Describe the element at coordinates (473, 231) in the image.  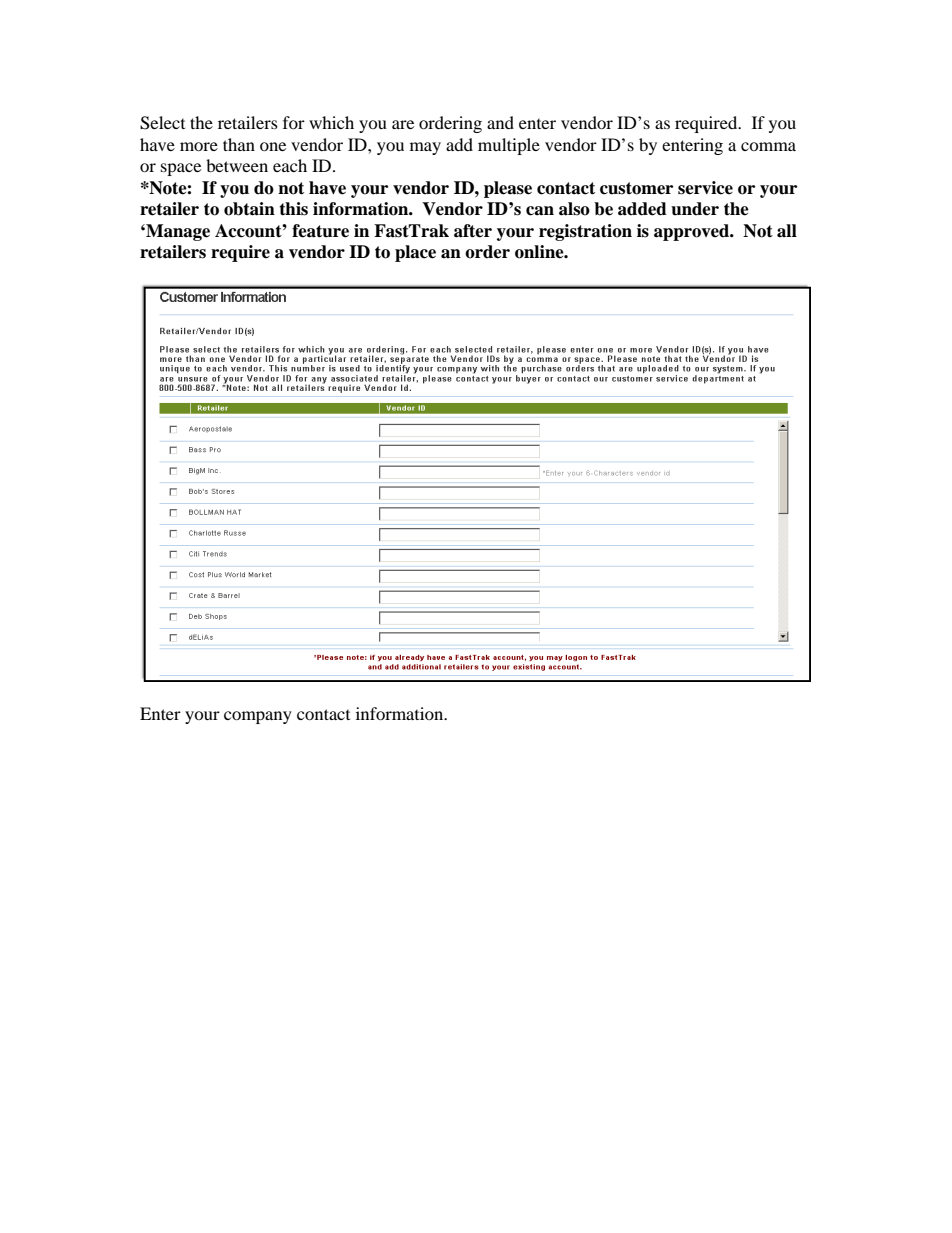
I see `after` at that location.
